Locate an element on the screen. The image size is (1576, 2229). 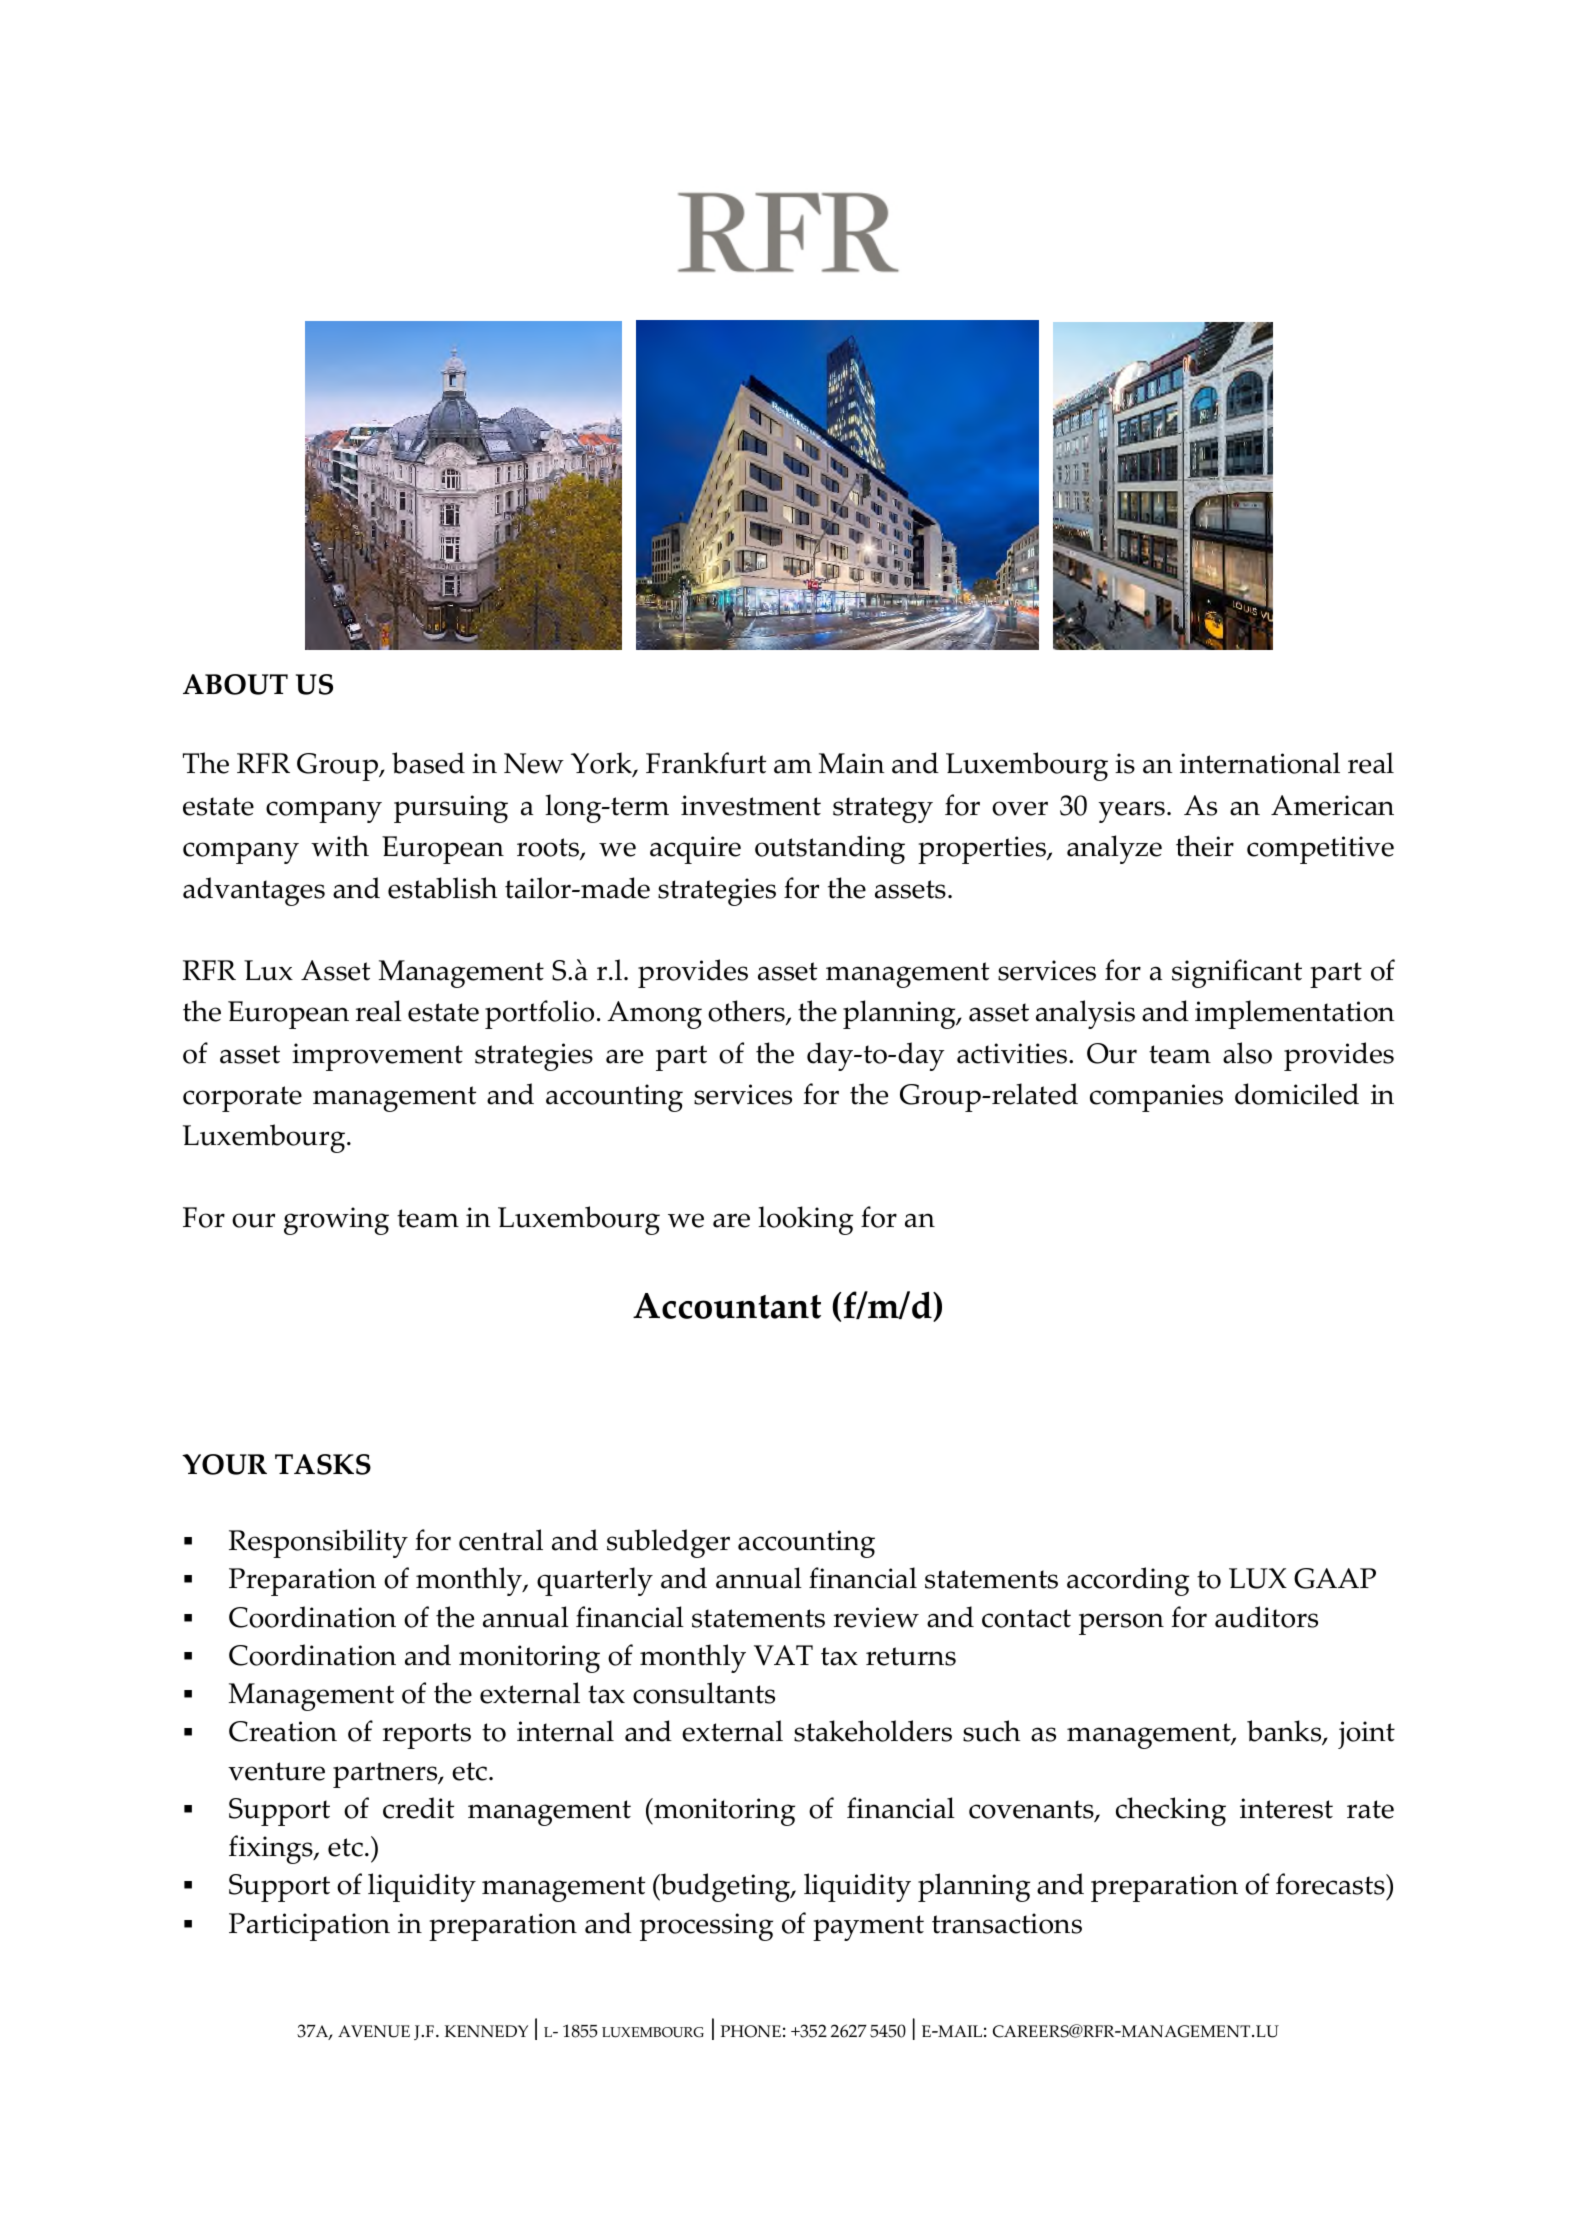
based is located at coordinates (428, 763).
